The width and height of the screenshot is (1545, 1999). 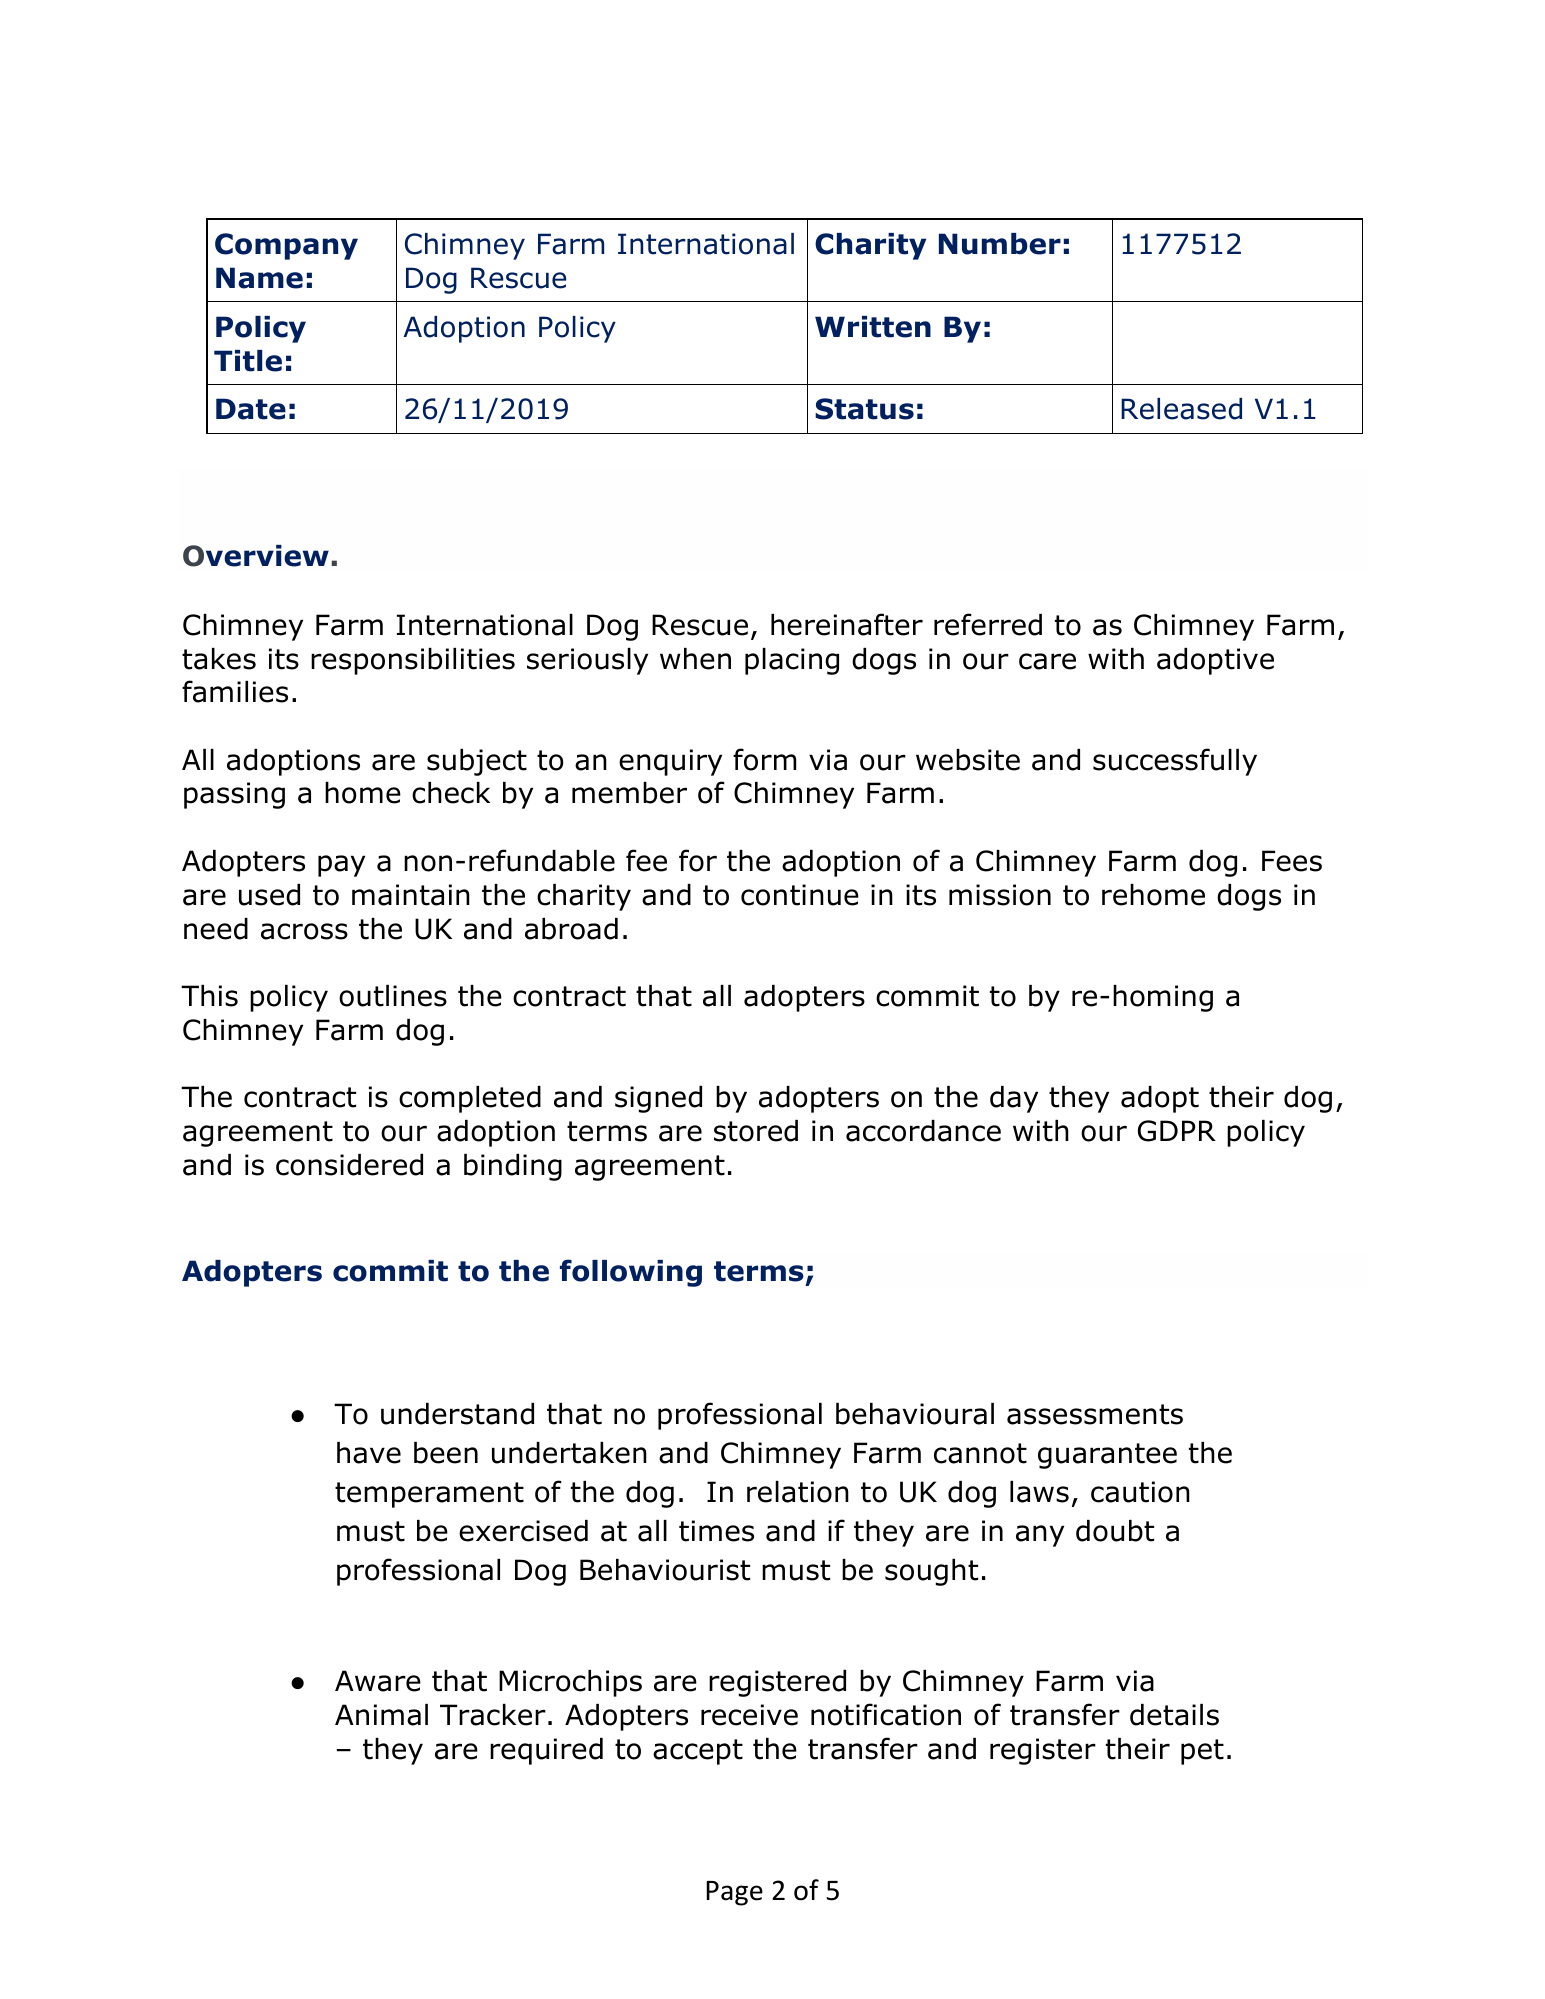 What do you see at coordinates (256, 556) in the screenshot?
I see `Overview` at bounding box center [256, 556].
